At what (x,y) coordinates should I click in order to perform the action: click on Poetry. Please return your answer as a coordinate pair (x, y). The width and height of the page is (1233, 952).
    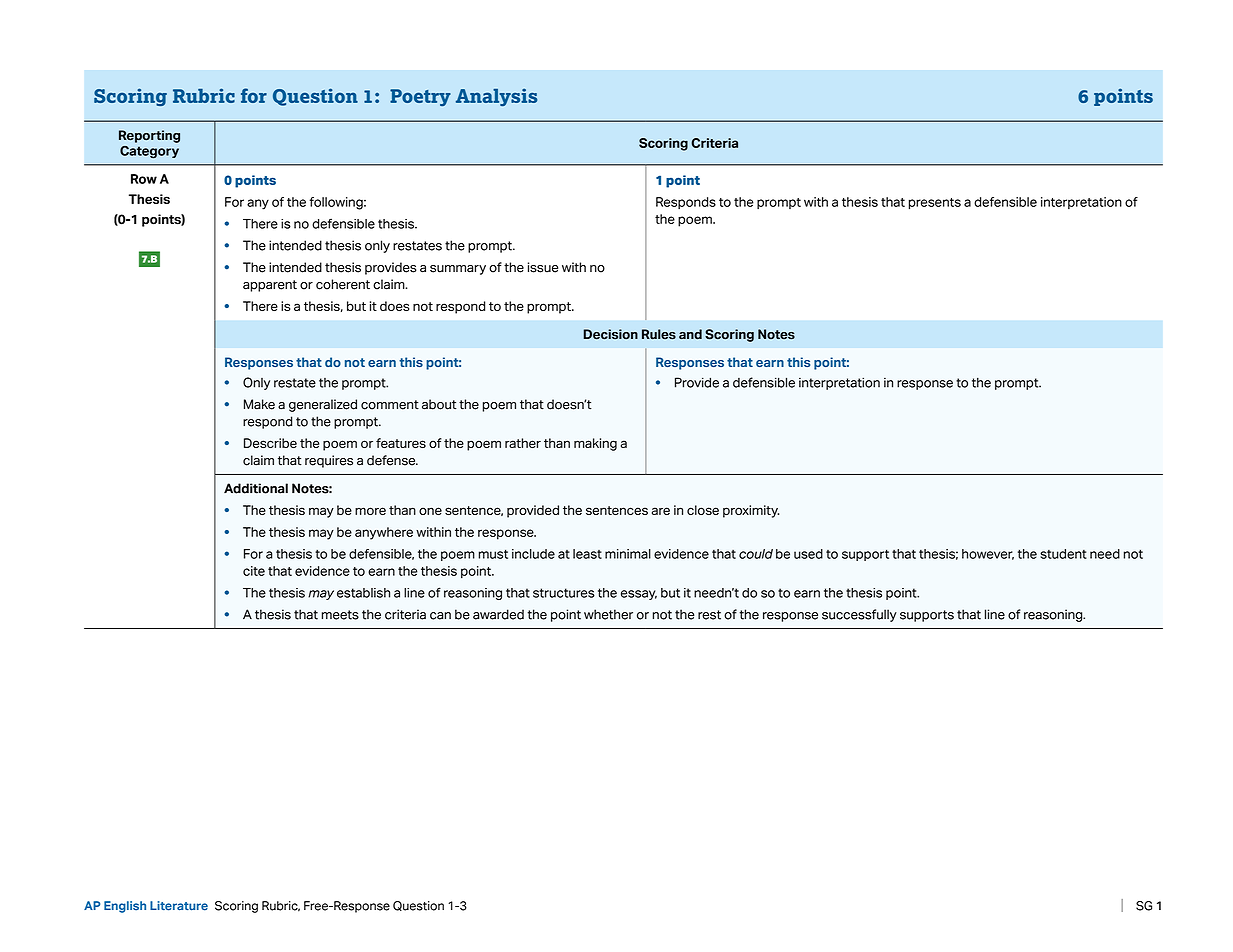
    Looking at the image, I should click on (420, 97).
